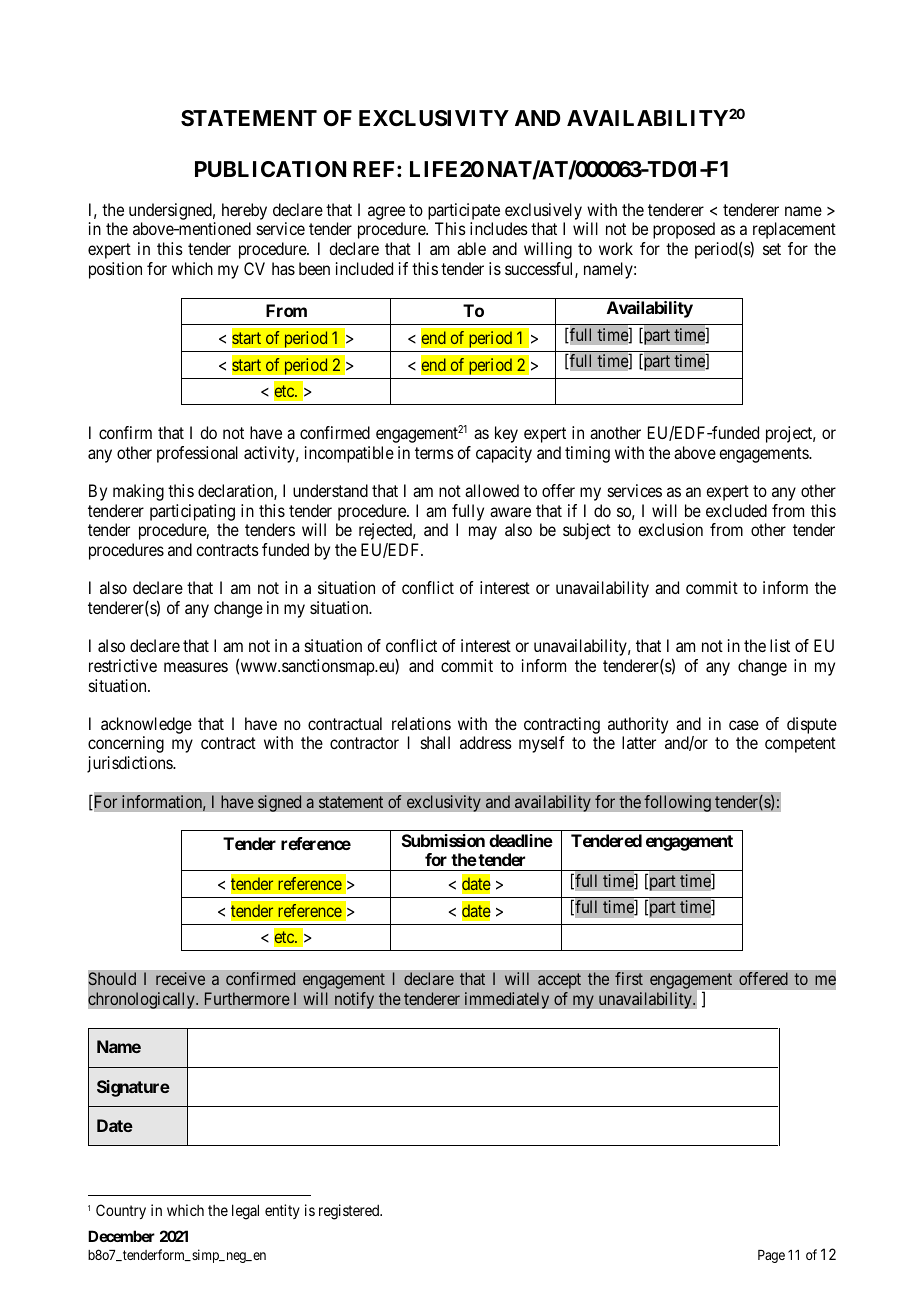 Image resolution: width=924 pixels, height=1308 pixels. What do you see at coordinates (771, 1256) in the screenshot?
I see `Page` at bounding box center [771, 1256].
